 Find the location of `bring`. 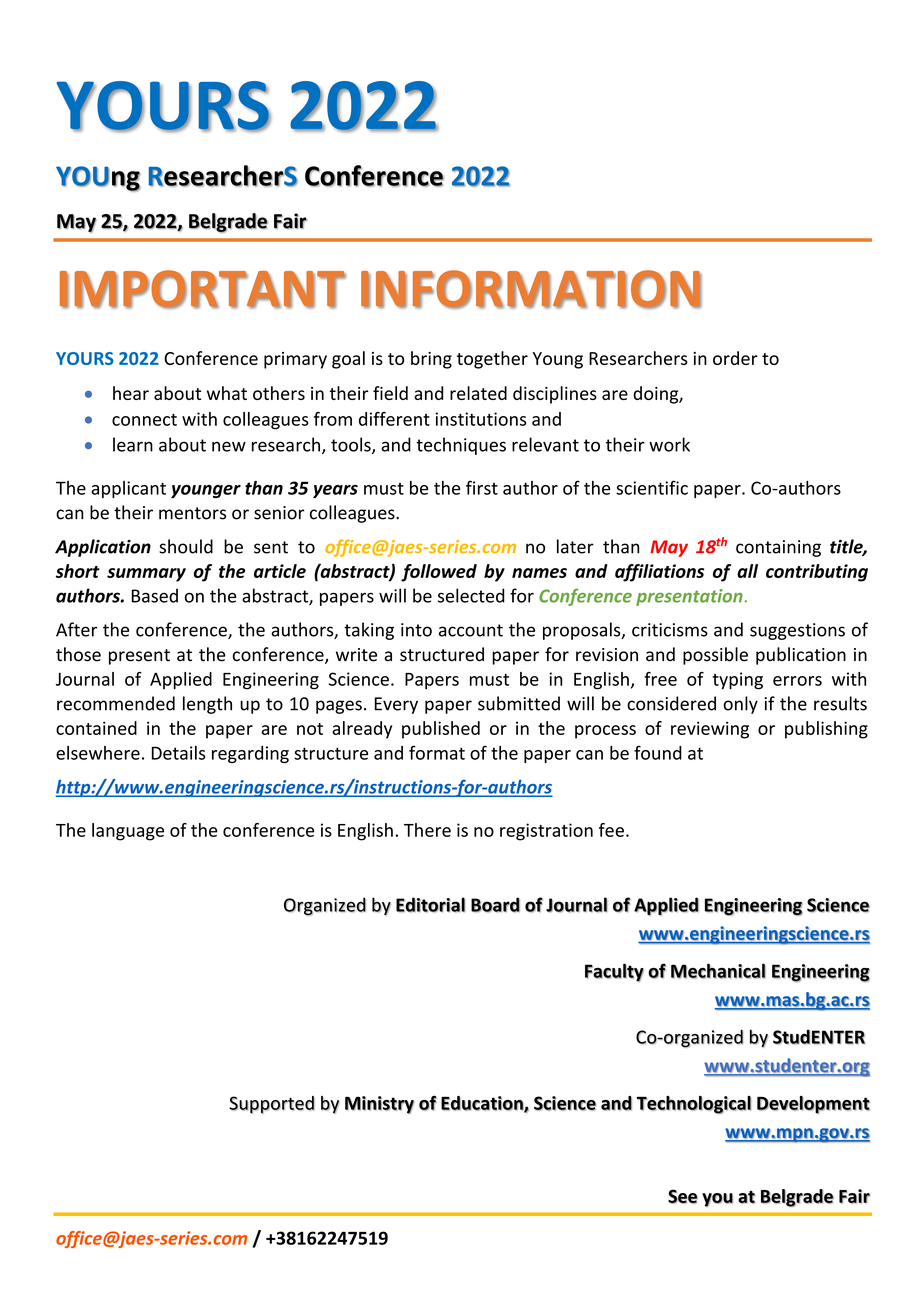

bring is located at coordinates (431, 360).
